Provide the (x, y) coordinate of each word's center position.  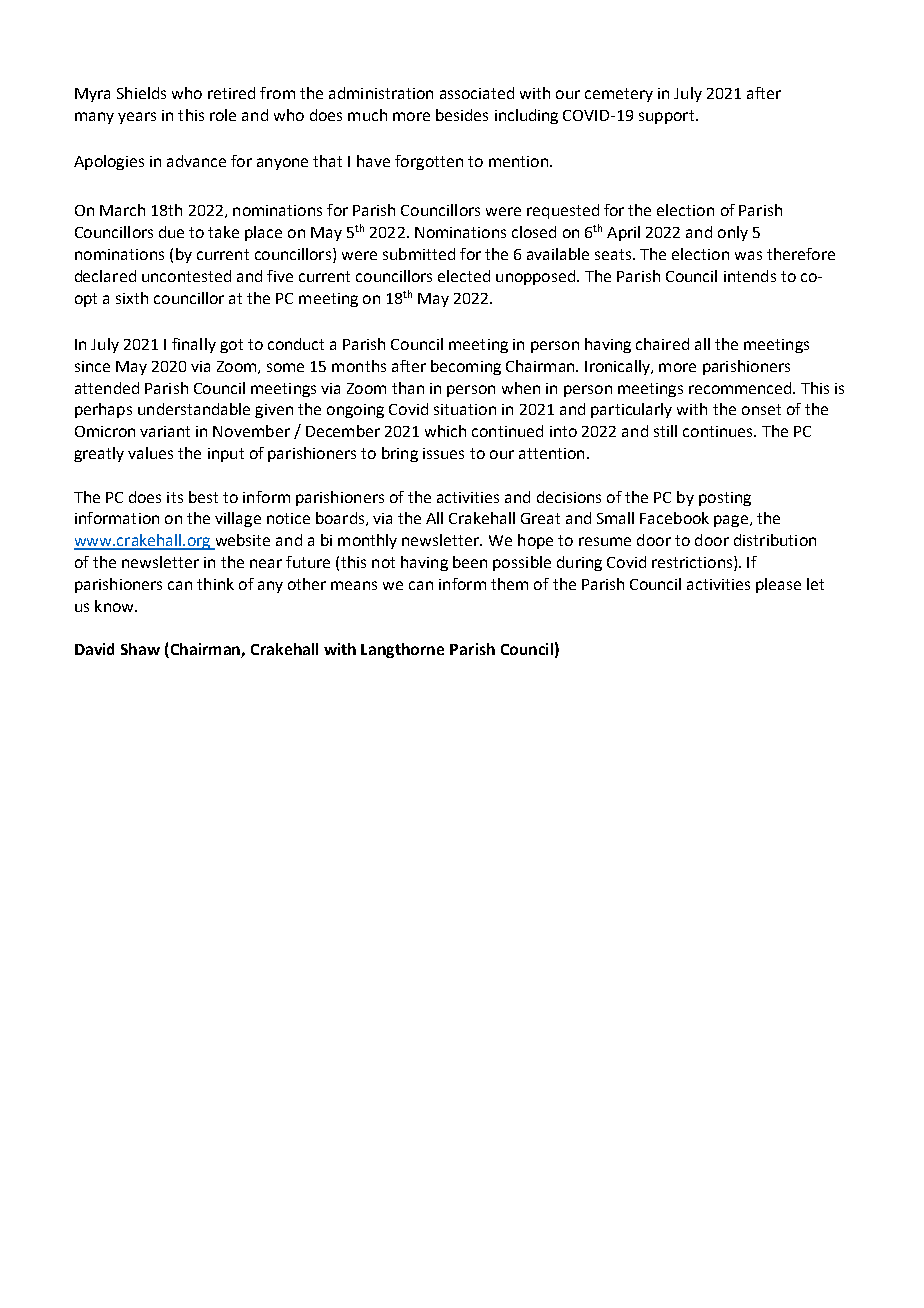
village (238, 519)
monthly (367, 541)
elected (464, 276)
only (733, 233)
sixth (132, 298)
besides (462, 115)
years (137, 118)
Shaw (140, 649)
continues (719, 431)
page (731, 521)
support (668, 117)
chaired (662, 344)
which (445, 431)
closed (534, 232)
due (171, 232)
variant (165, 431)
